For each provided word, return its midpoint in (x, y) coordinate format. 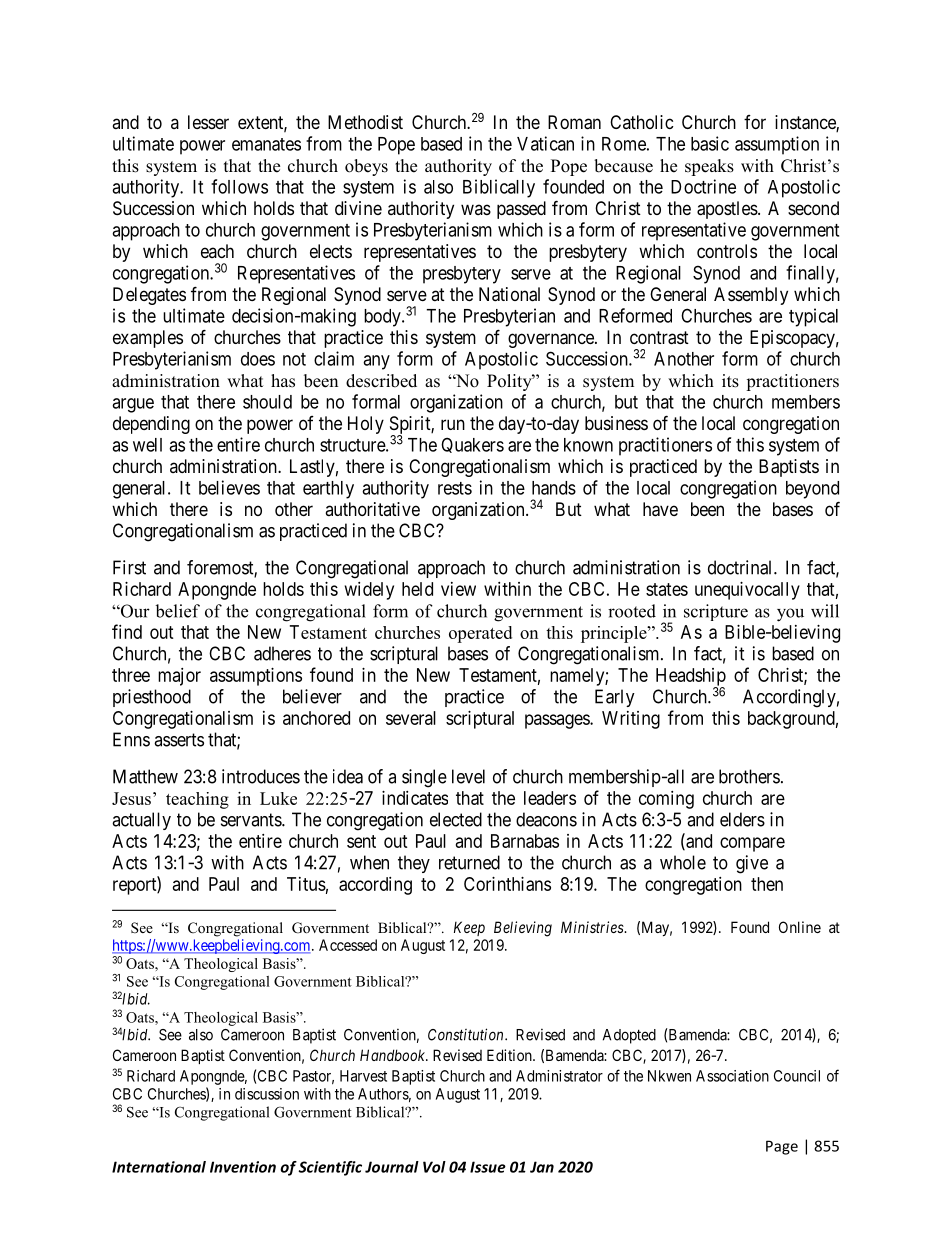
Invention (243, 1167)
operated (480, 634)
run (453, 424)
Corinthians (507, 884)
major (179, 677)
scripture (716, 612)
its (730, 381)
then (767, 884)
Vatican (545, 143)
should (267, 402)
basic (710, 143)
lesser (208, 122)
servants (252, 820)
